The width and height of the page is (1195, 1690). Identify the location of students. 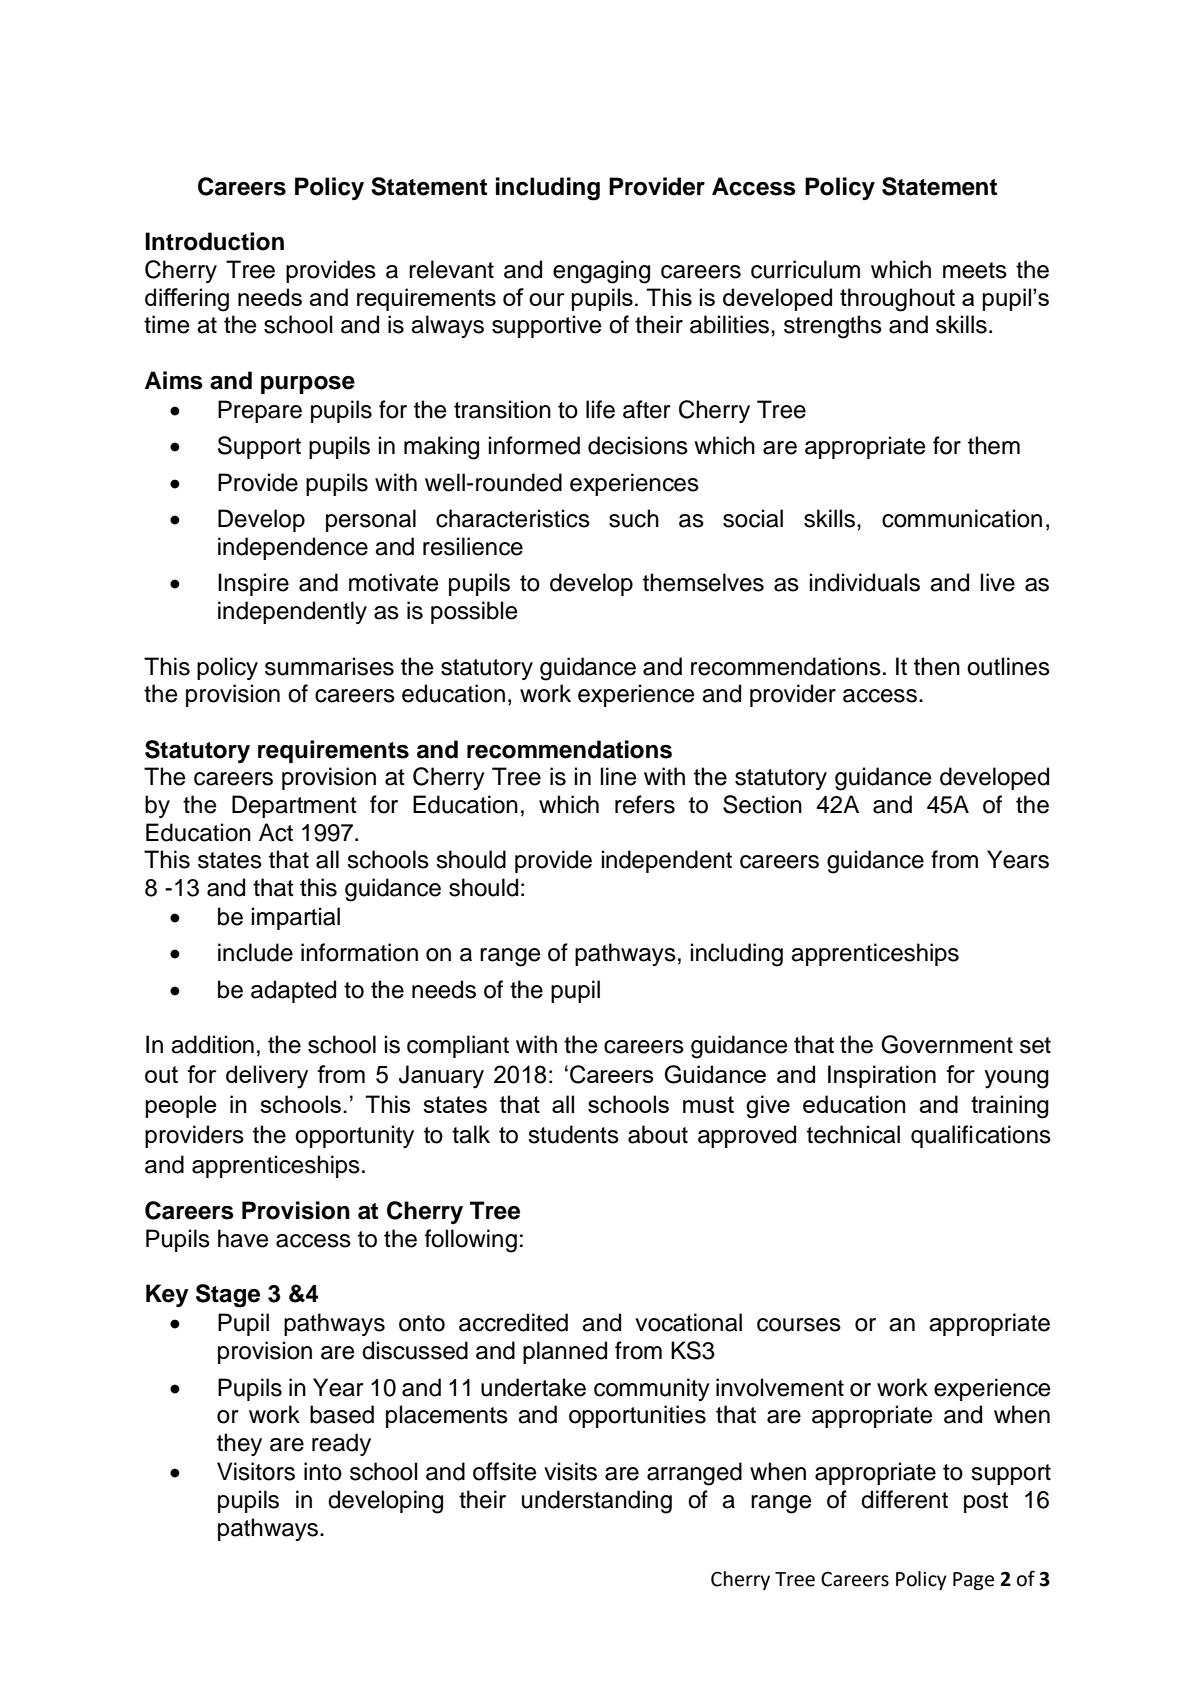
(573, 1134).
